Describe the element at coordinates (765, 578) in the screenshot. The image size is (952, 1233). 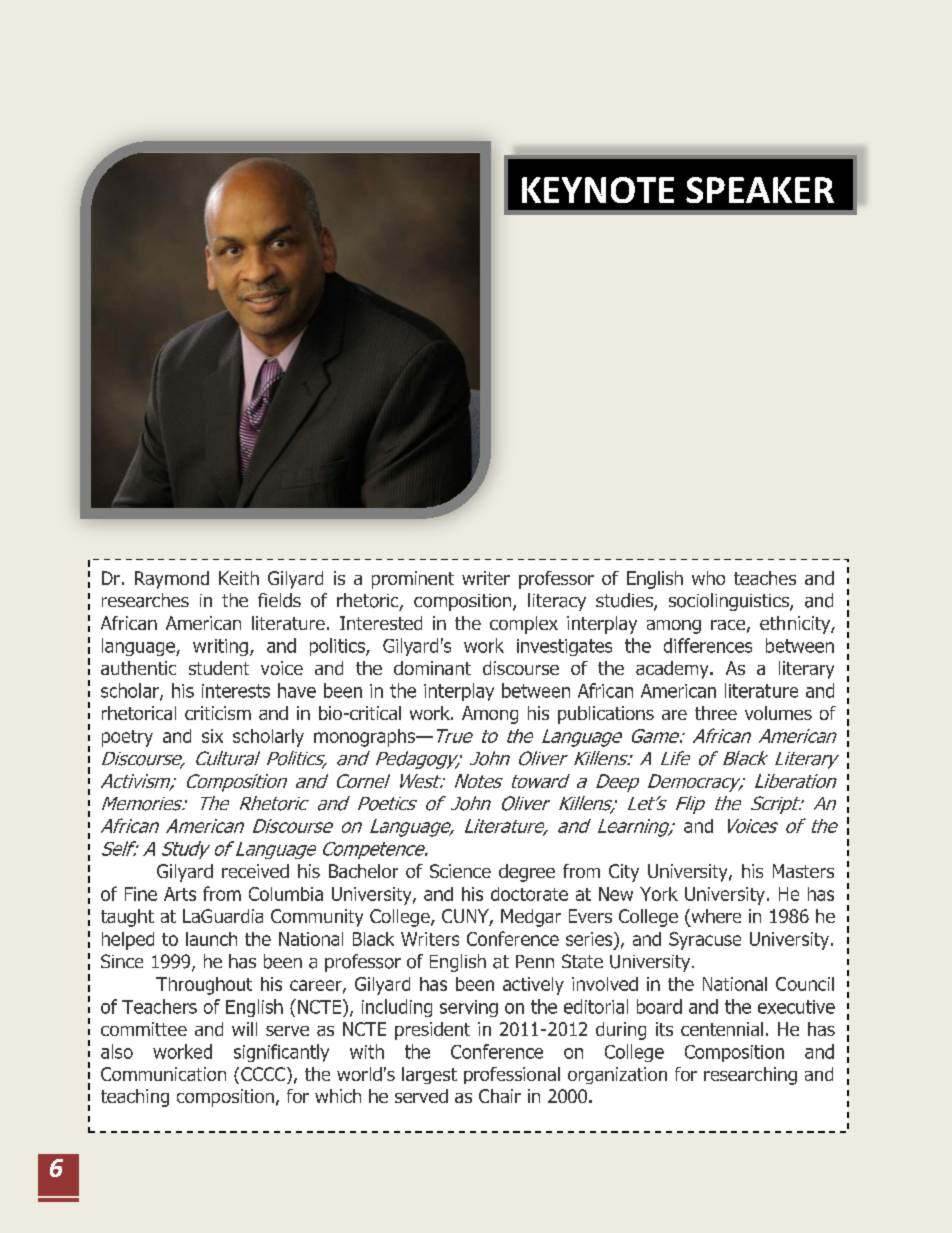
I see `teaches` at that location.
